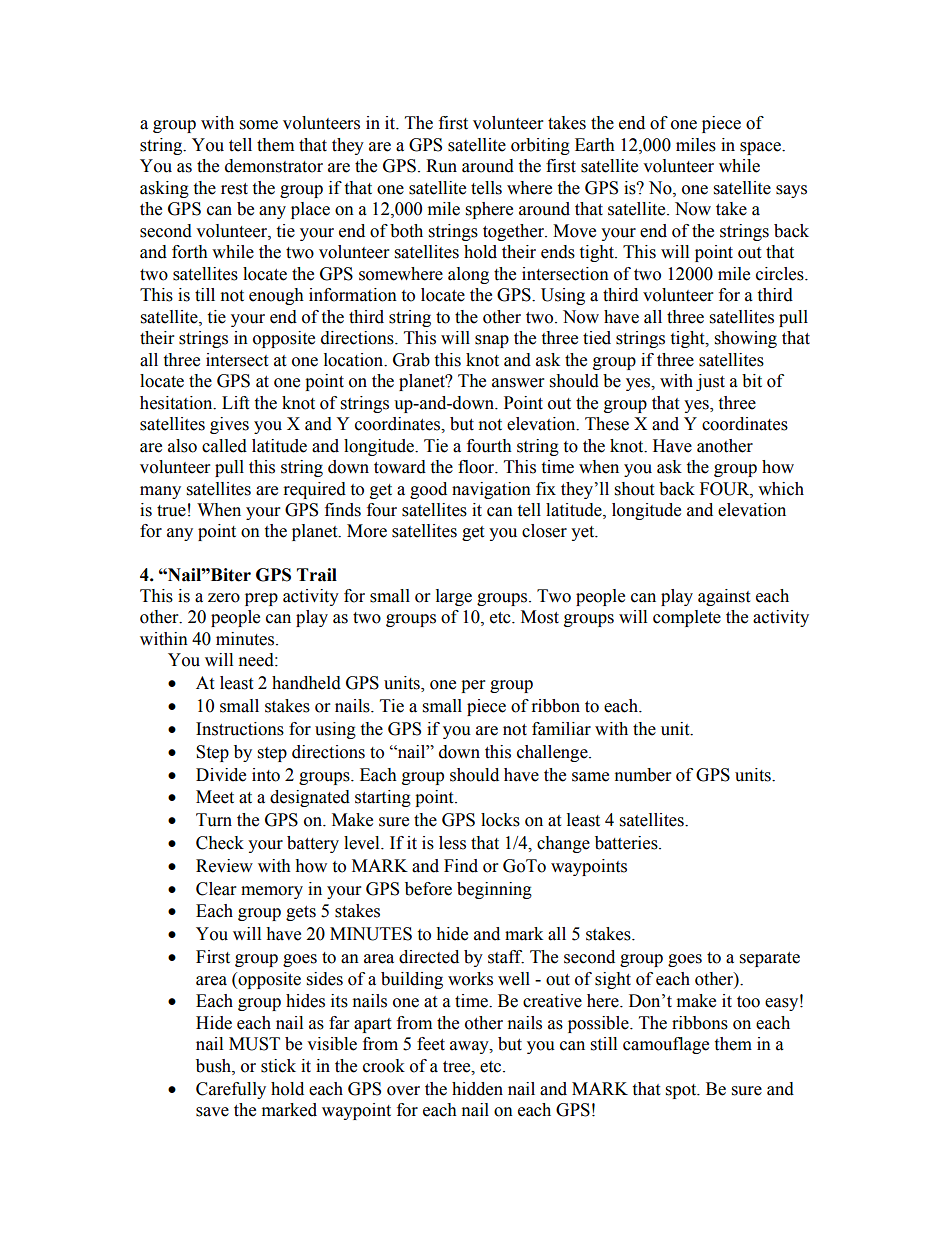  Describe the element at coordinates (224, 598) in the page. I see `zero` at that location.
